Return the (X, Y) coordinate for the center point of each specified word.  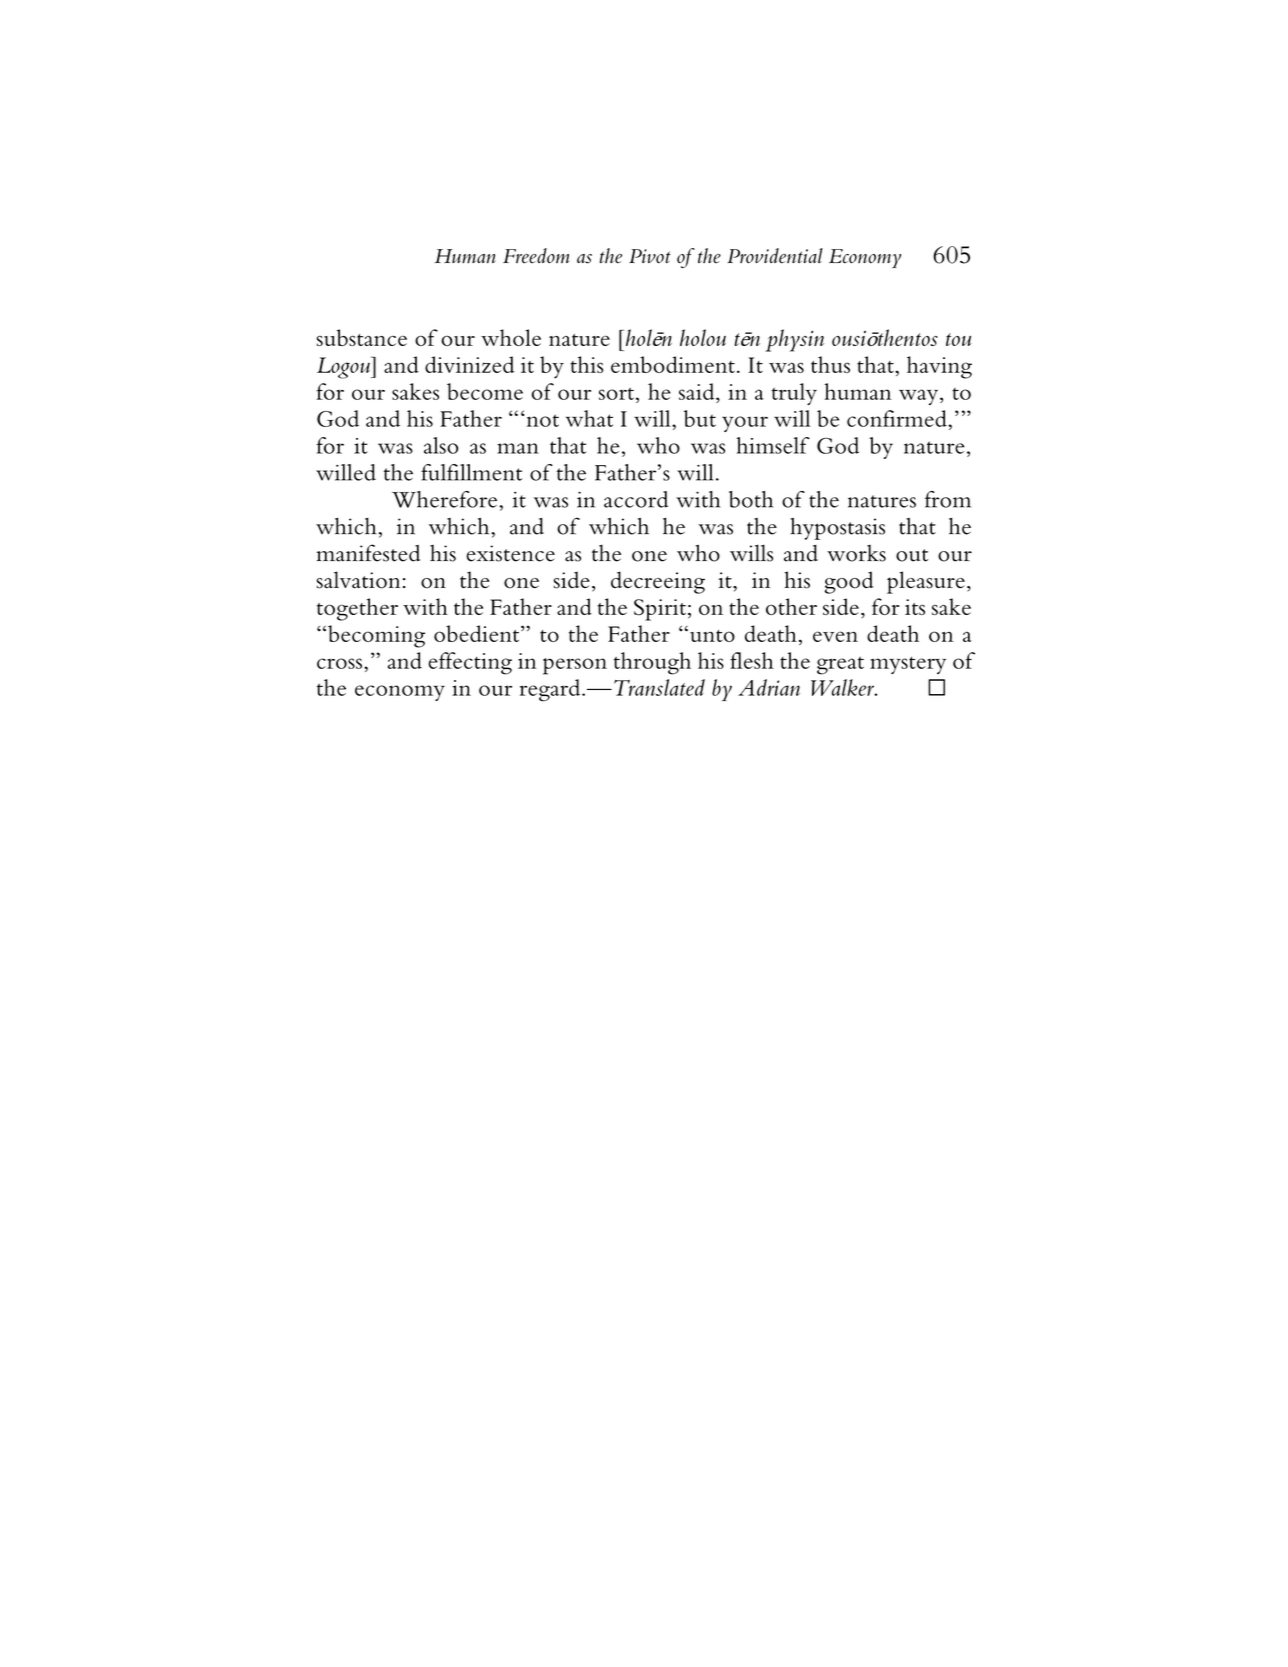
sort (616, 394)
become (485, 391)
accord (636, 499)
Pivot (650, 256)
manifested (368, 553)
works (856, 553)
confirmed (898, 418)
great (840, 666)
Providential (775, 256)
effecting (470, 663)
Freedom (536, 256)
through (652, 663)
